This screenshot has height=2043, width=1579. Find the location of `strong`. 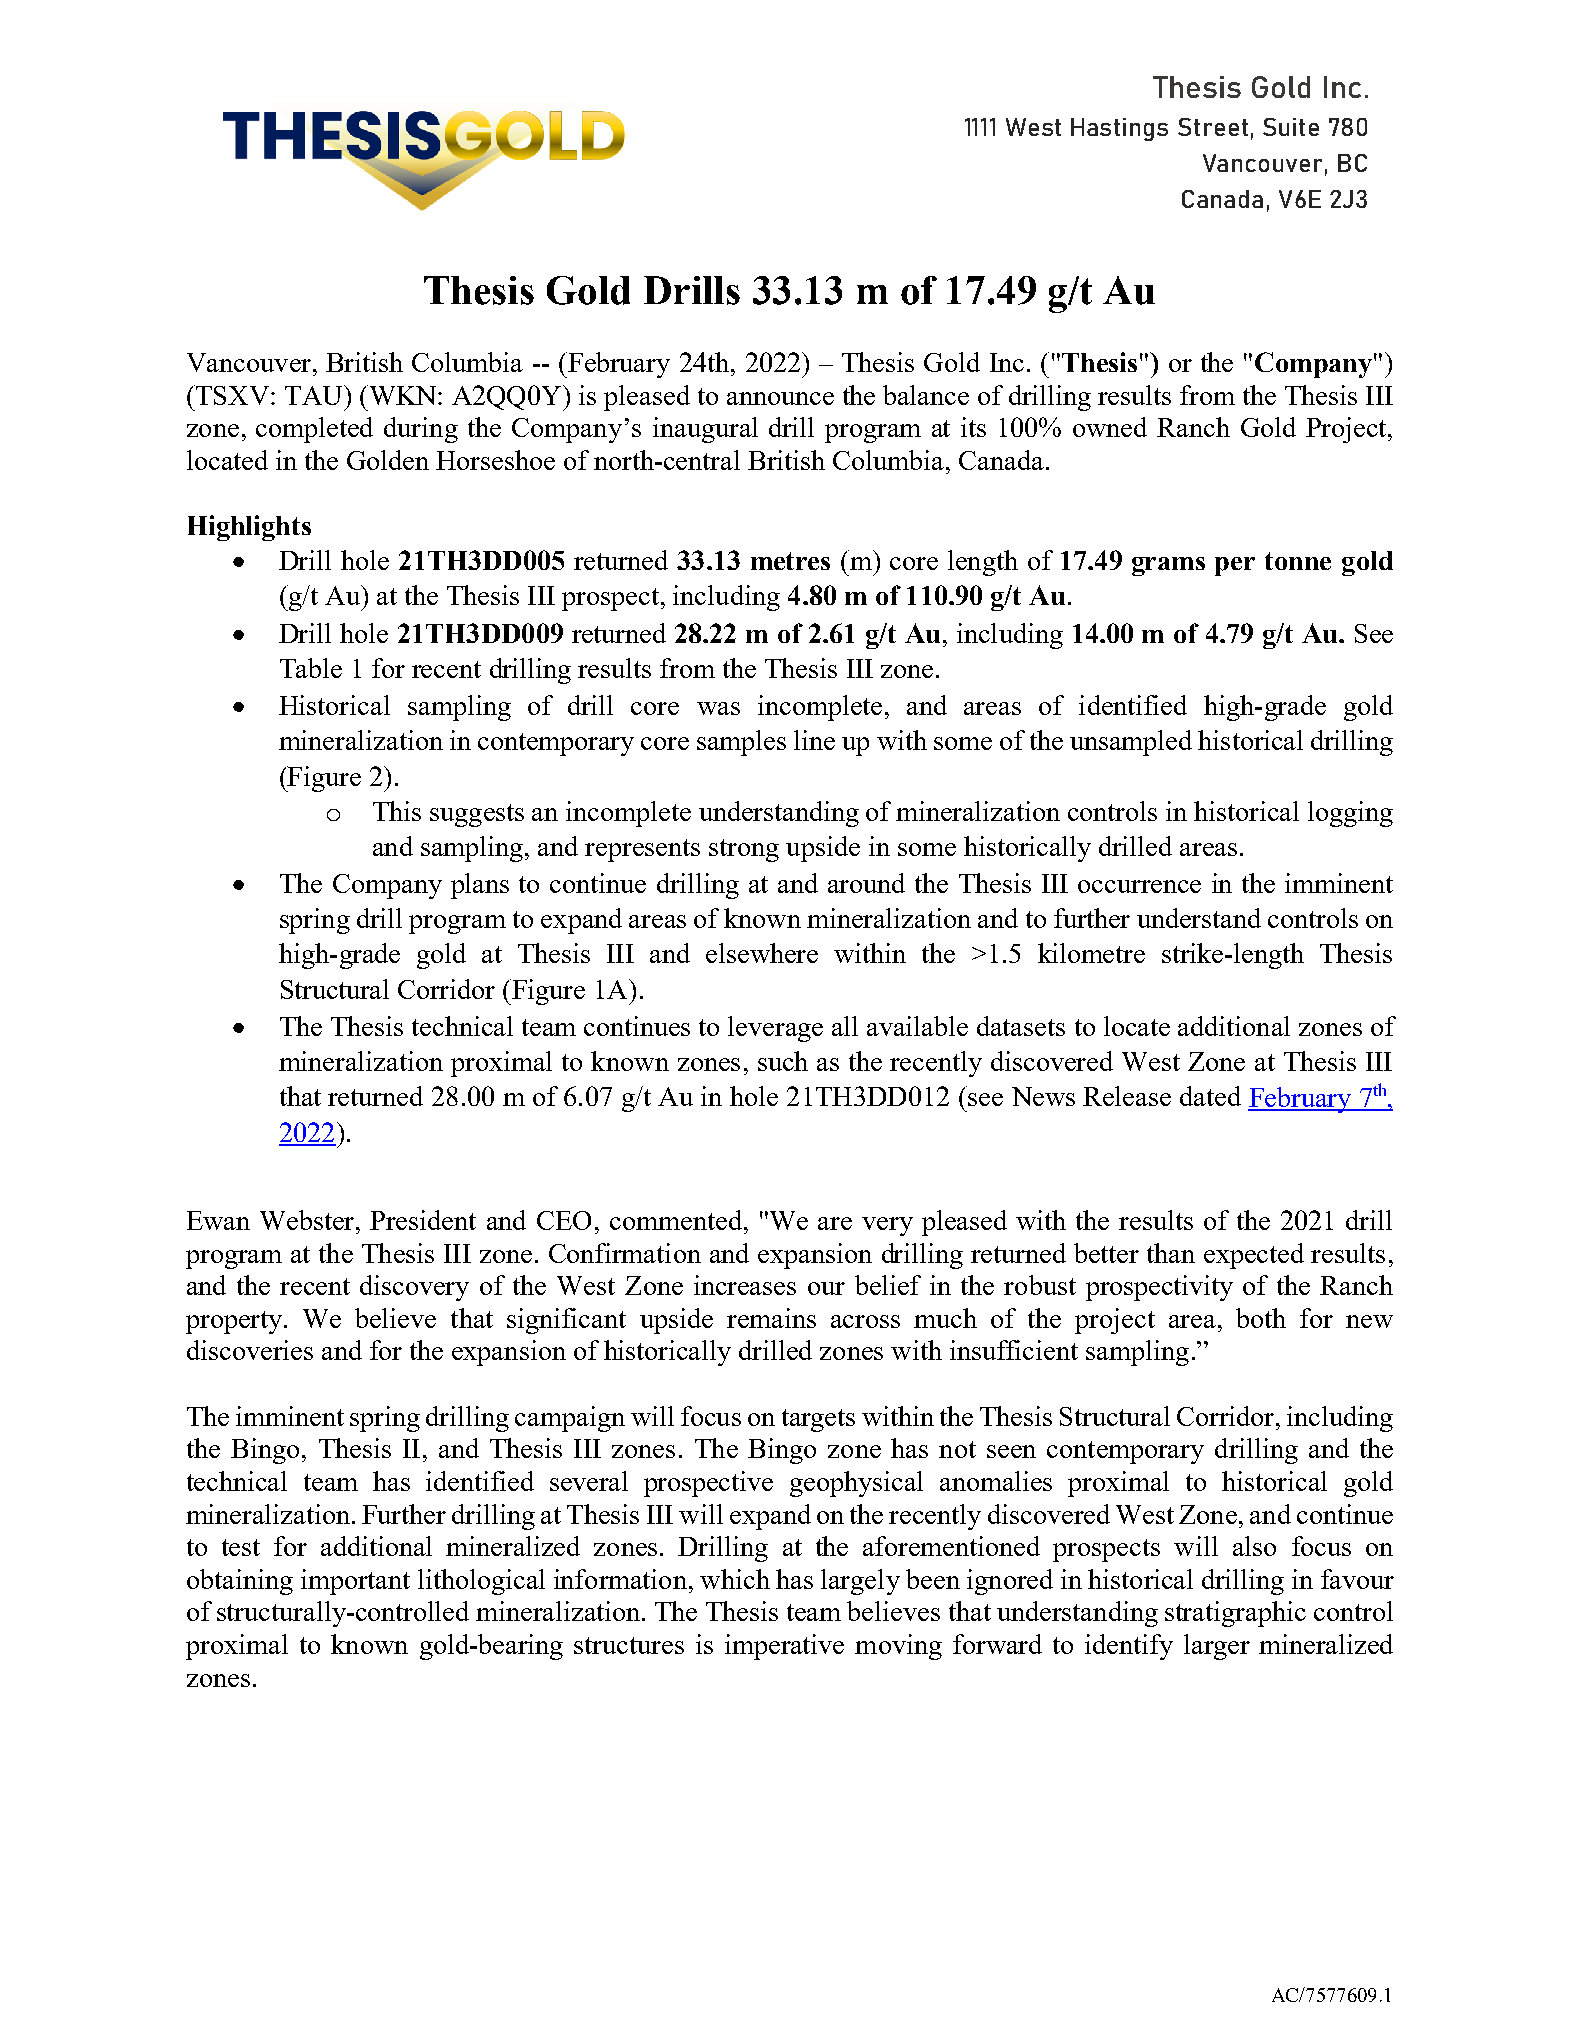

strong is located at coordinates (744, 850).
